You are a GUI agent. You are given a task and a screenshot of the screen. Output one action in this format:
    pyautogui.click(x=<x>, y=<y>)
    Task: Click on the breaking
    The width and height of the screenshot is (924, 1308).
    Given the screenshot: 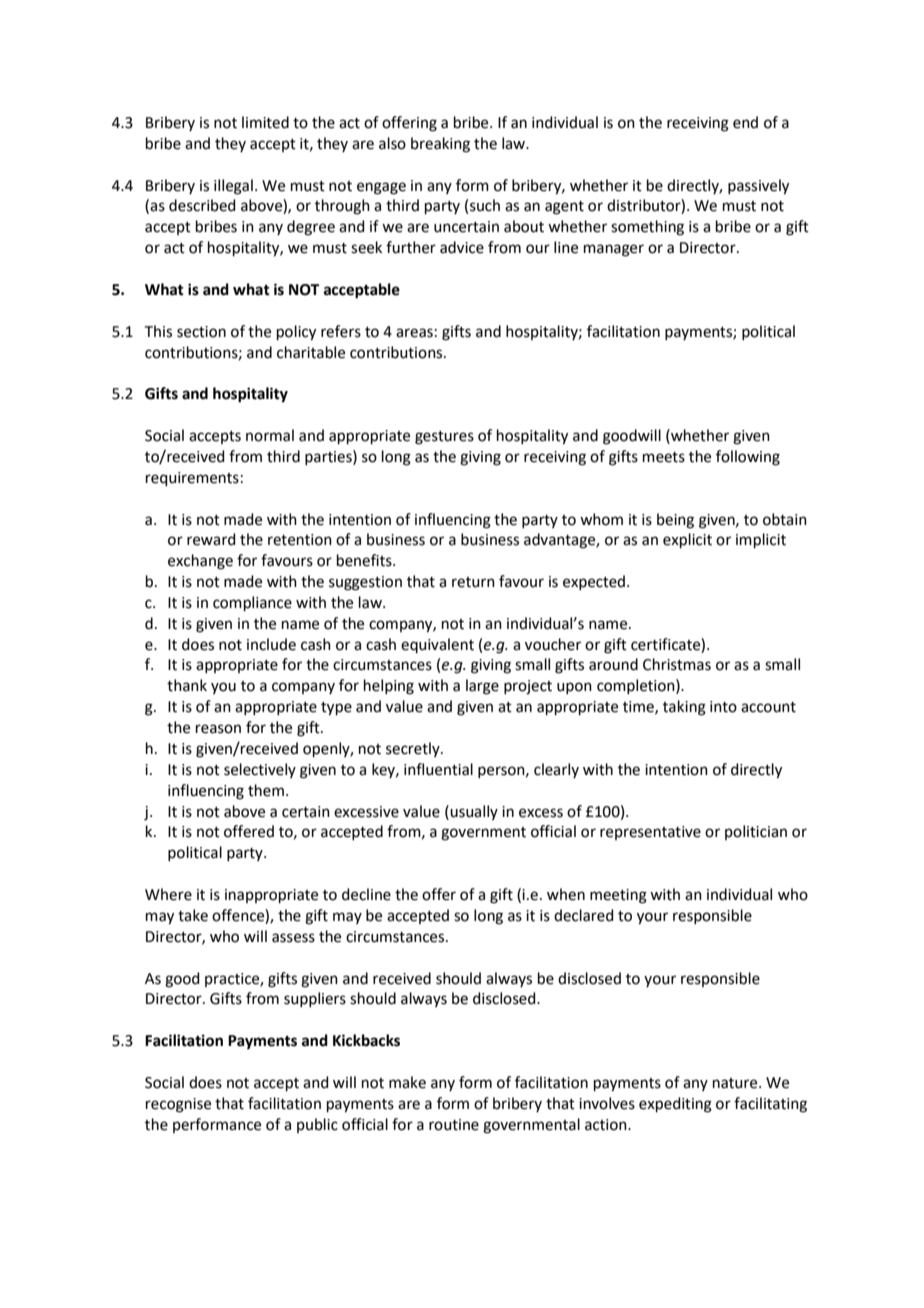 What is the action you would take?
    pyautogui.click(x=440, y=145)
